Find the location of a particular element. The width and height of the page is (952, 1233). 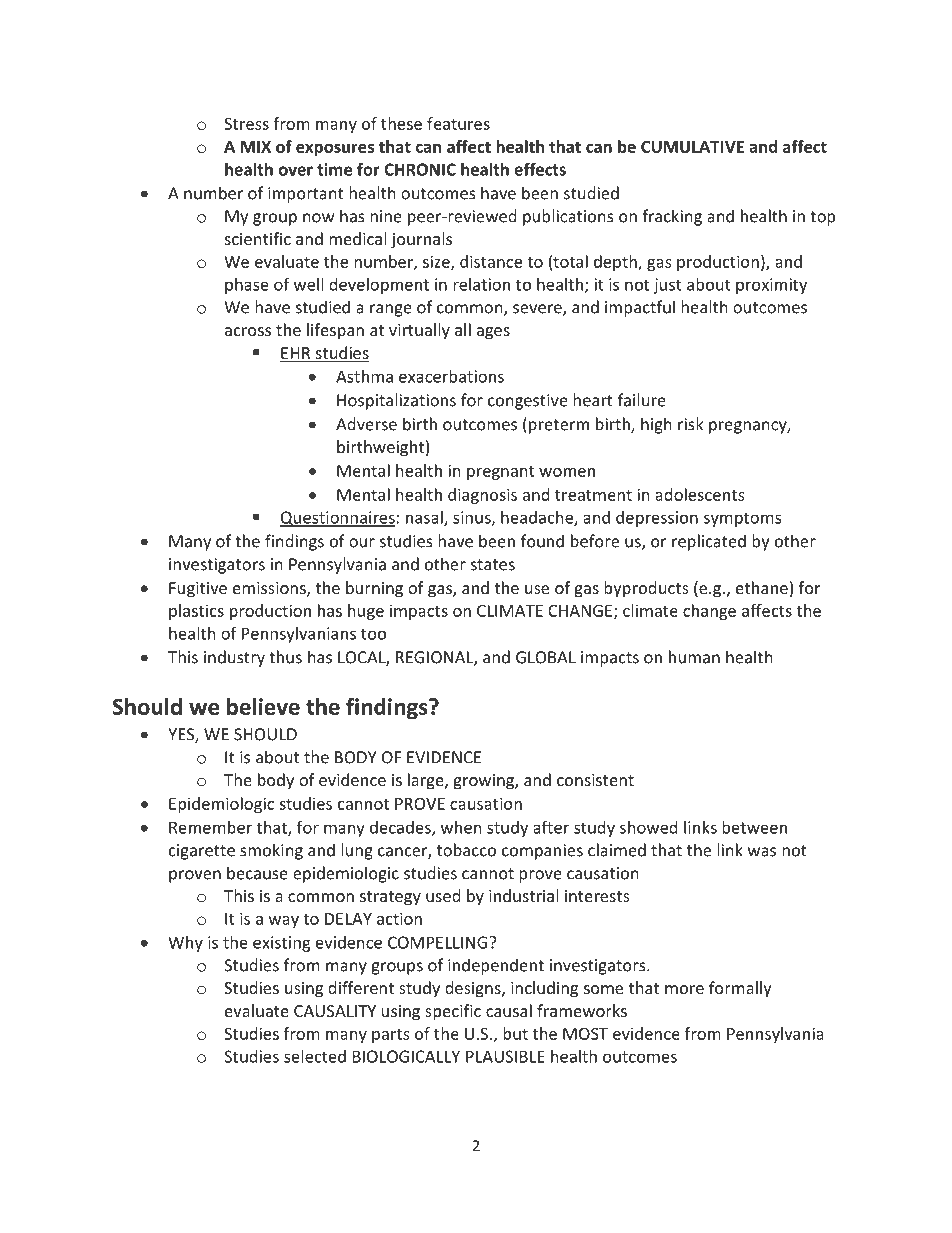

states is located at coordinates (493, 565).
